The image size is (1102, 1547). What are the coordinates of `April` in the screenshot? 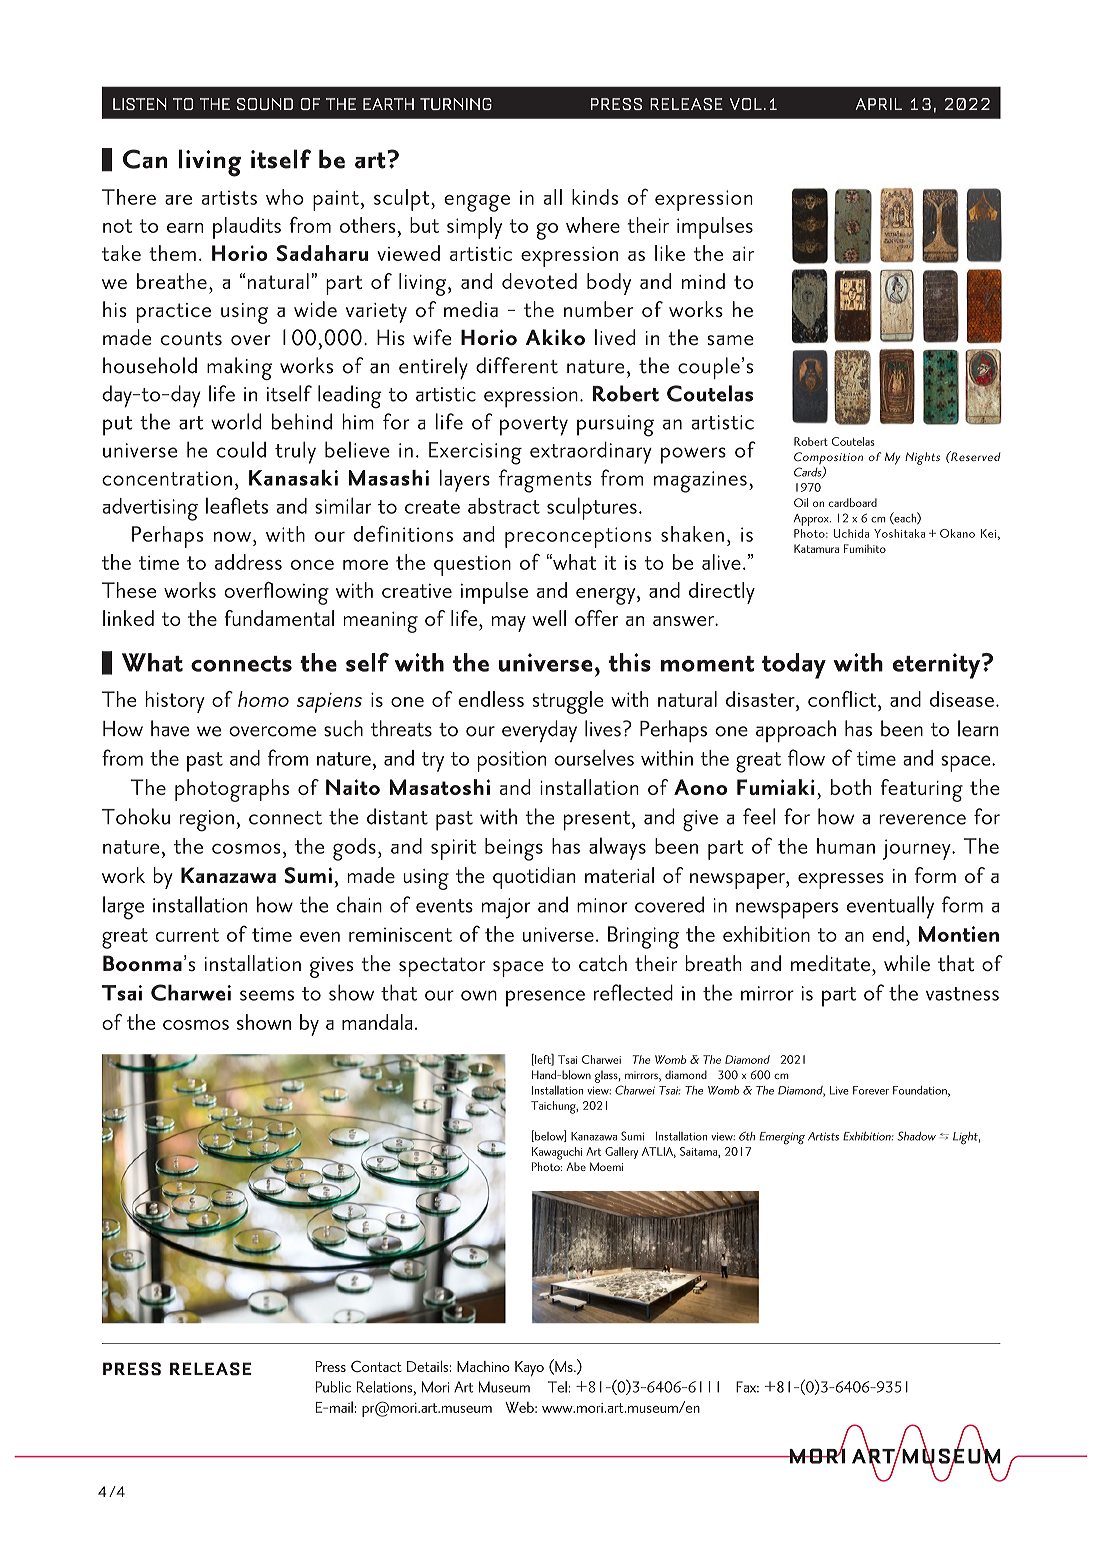 It's located at (878, 104).
